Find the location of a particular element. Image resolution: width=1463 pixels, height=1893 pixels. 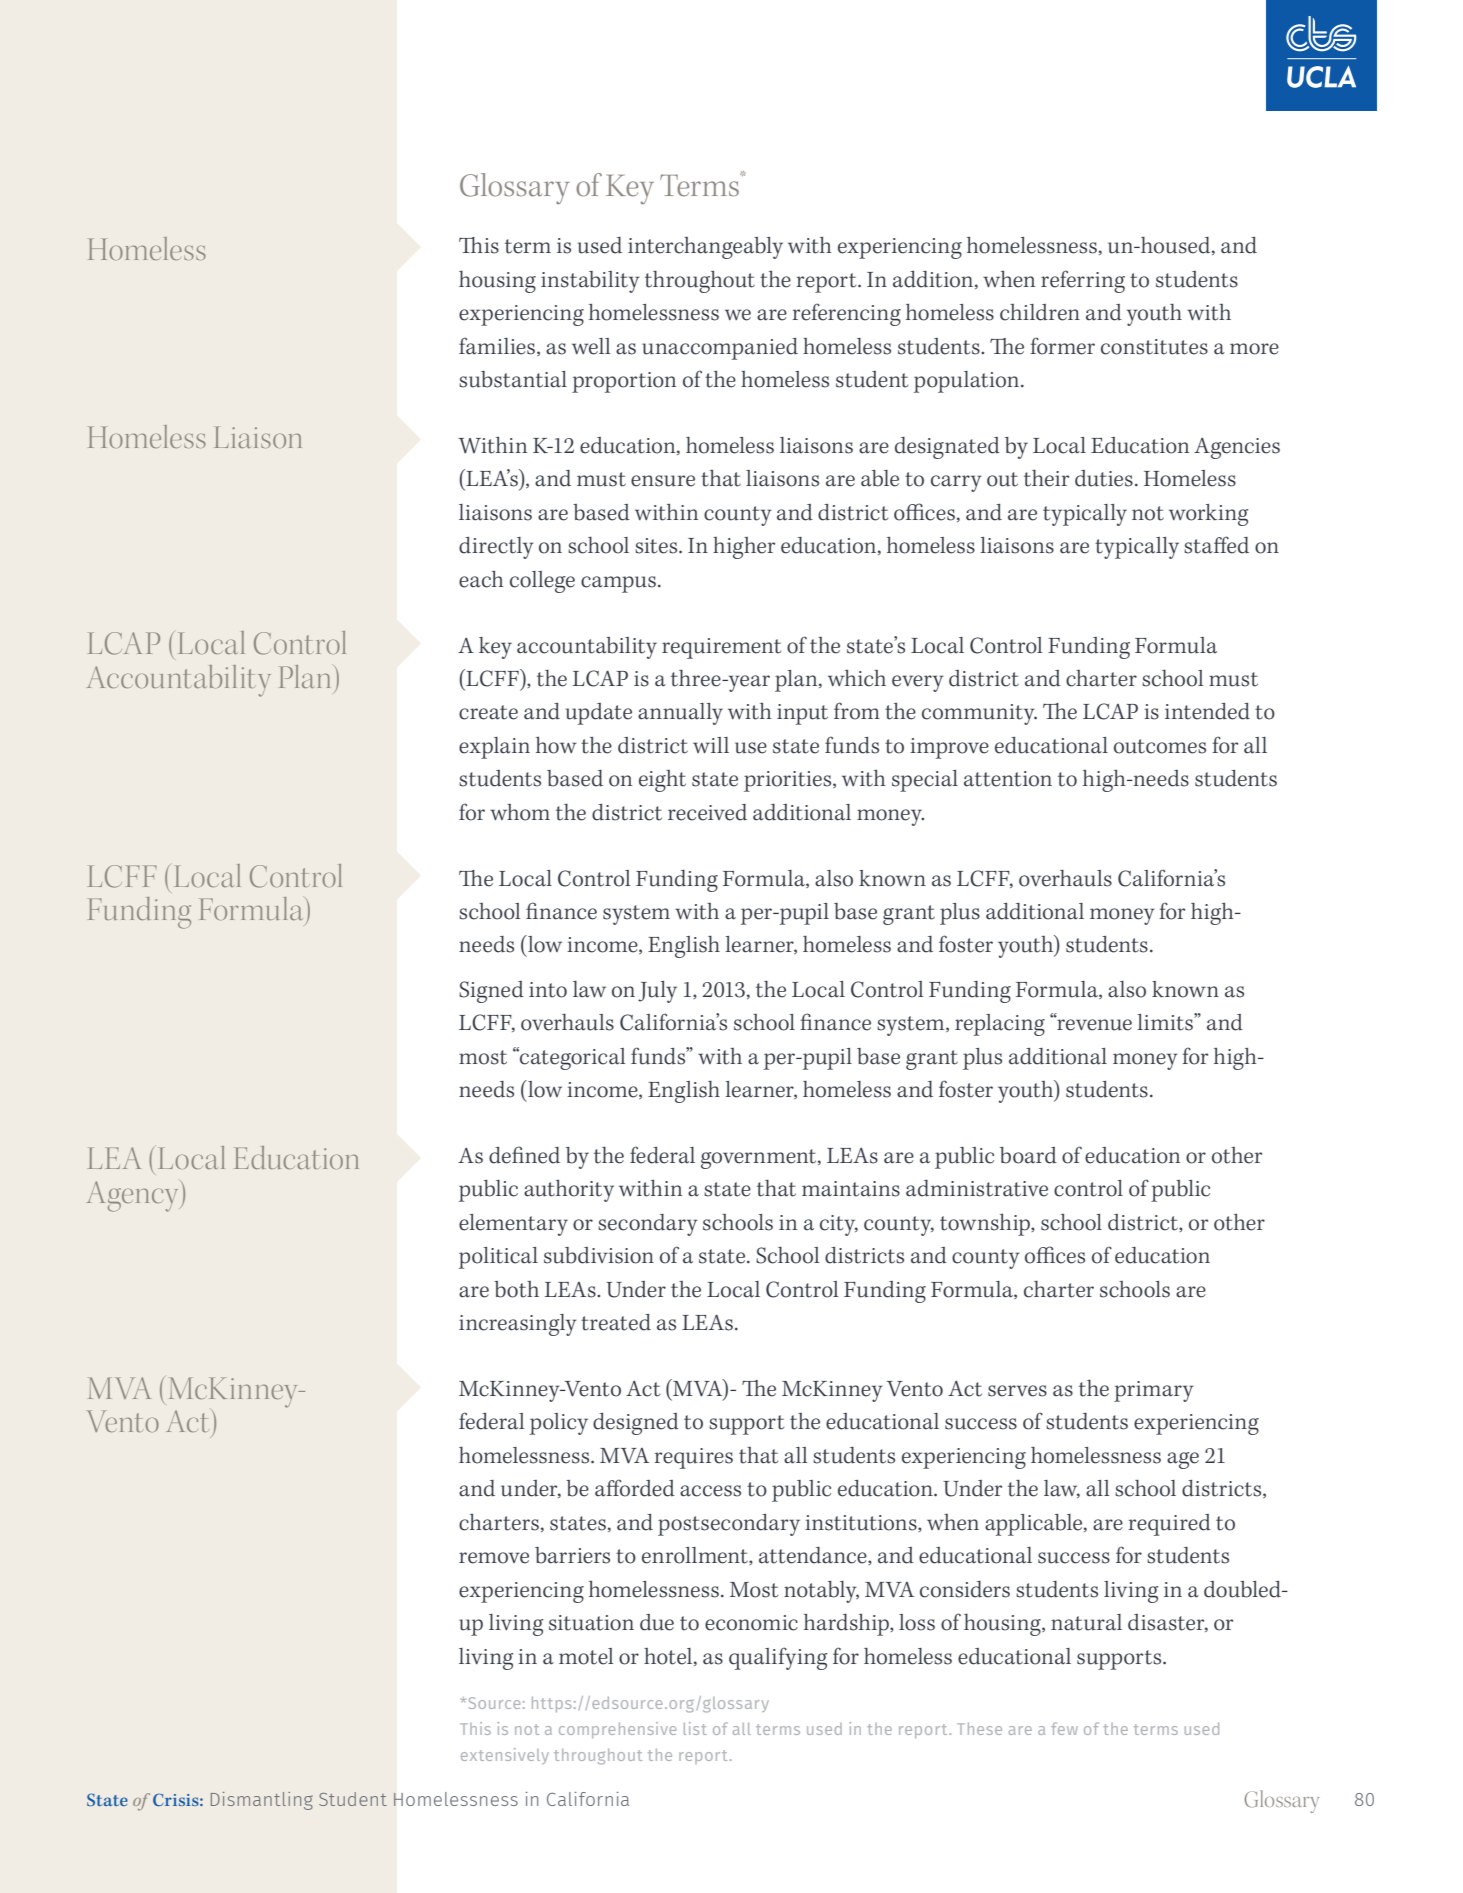

interchangeably is located at coordinates (705, 248).
